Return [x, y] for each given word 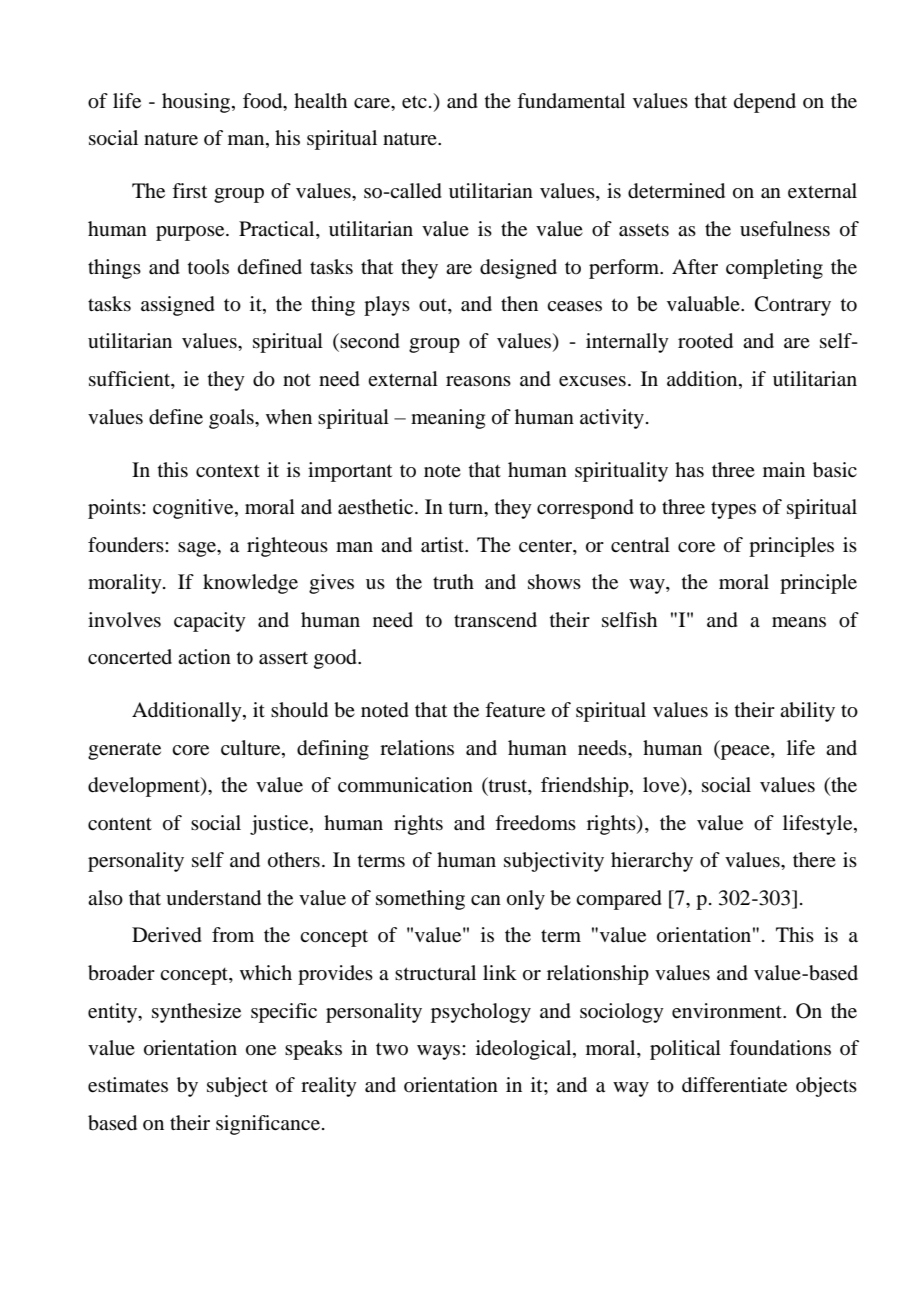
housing [197, 103]
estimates [128, 1085]
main [784, 469]
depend [765, 103]
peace [745, 751]
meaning [448, 419]
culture [252, 748]
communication [405, 785]
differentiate [734, 1085]
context [228, 471]
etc [414, 102]
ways [440, 1052]
